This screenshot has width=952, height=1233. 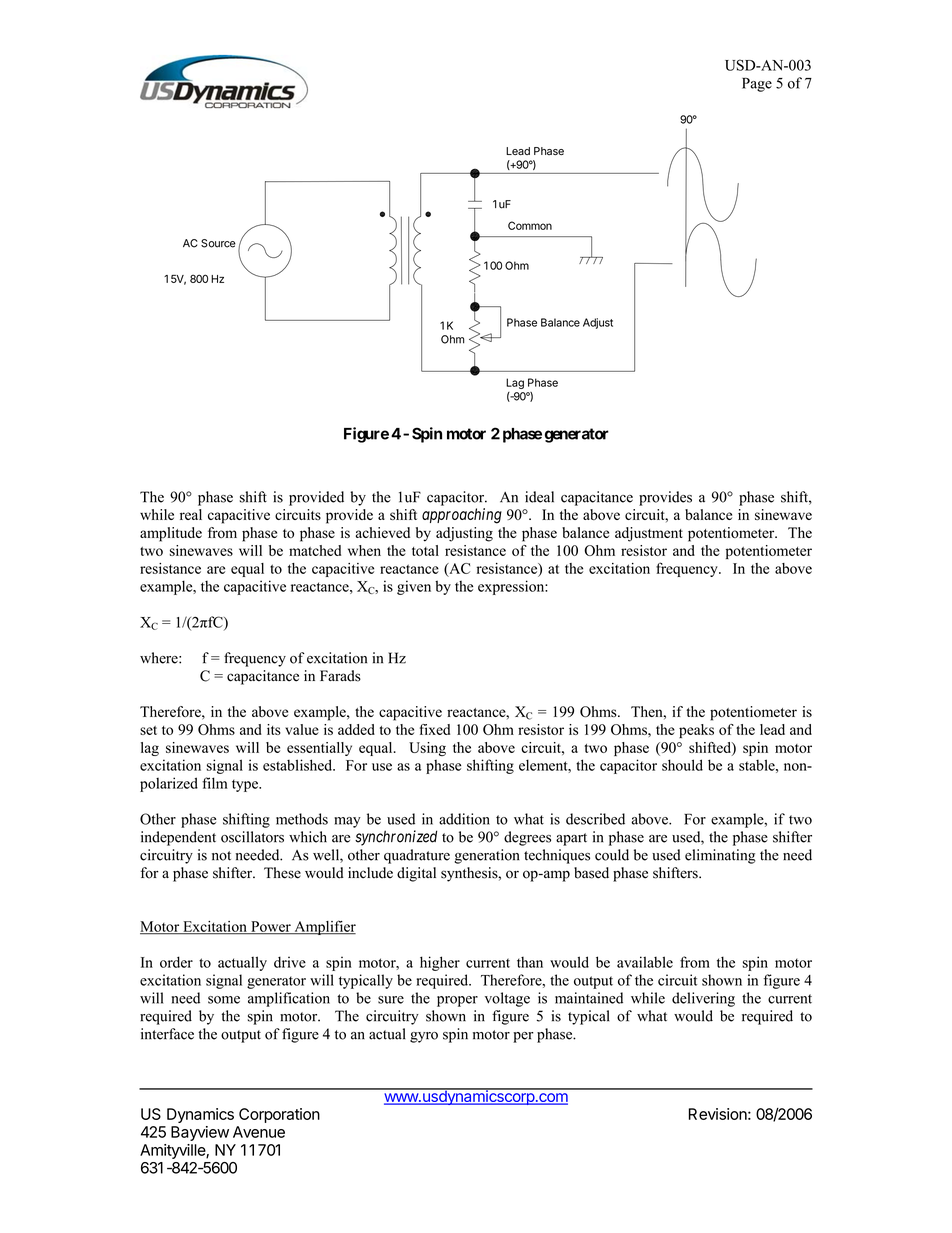 I want to click on Source, so click(x=218, y=243).
